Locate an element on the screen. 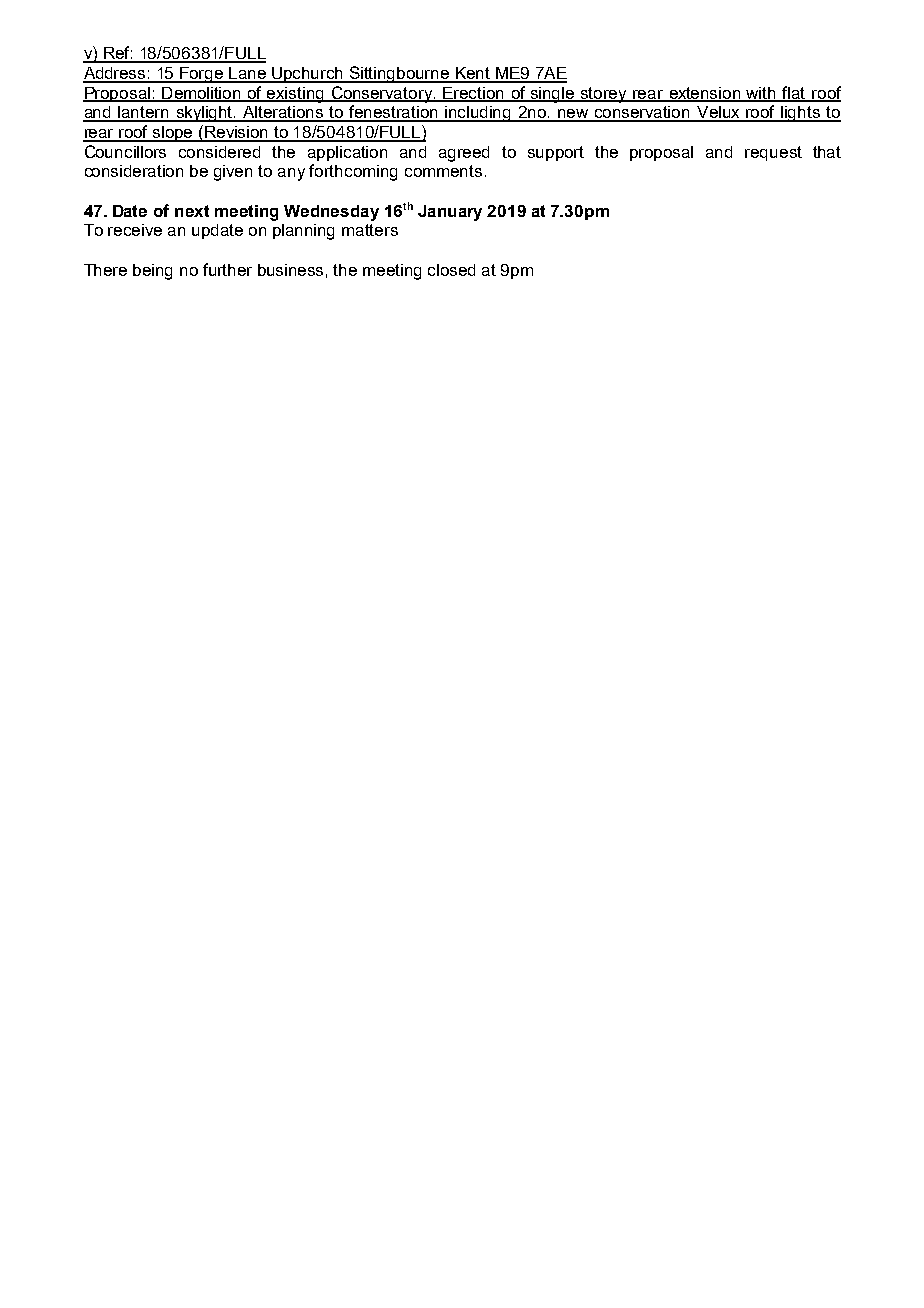 Image resolution: width=924 pixels, height=1308 pixels. January is located at coordinates (450, 213).
